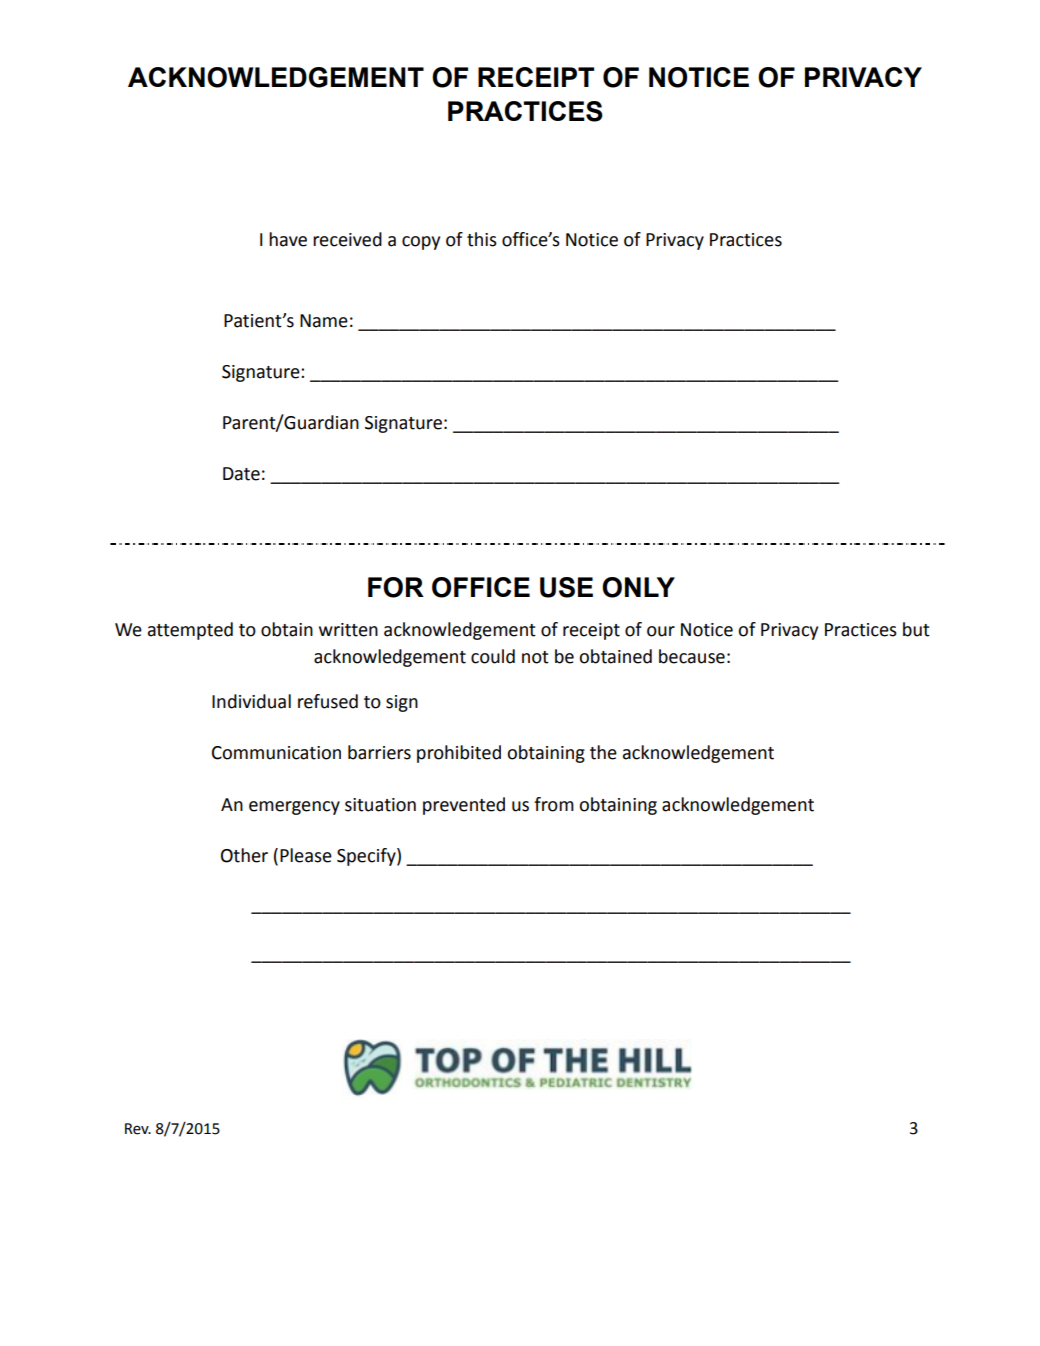  Describe the element at coordinates (916, 629) in the screenshot. I see `but` at that location.
